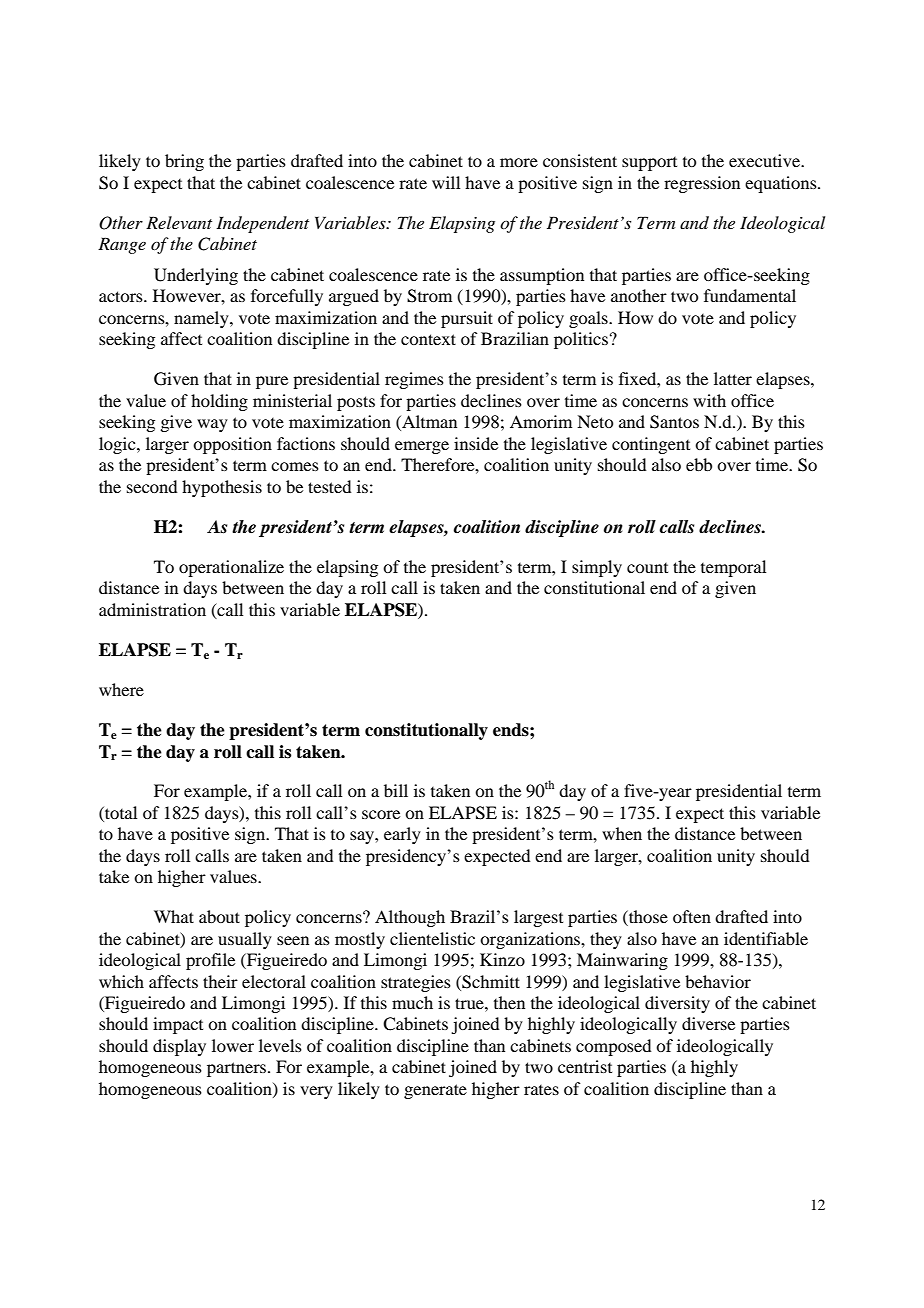  I want to click on total, so click(120, 812).
